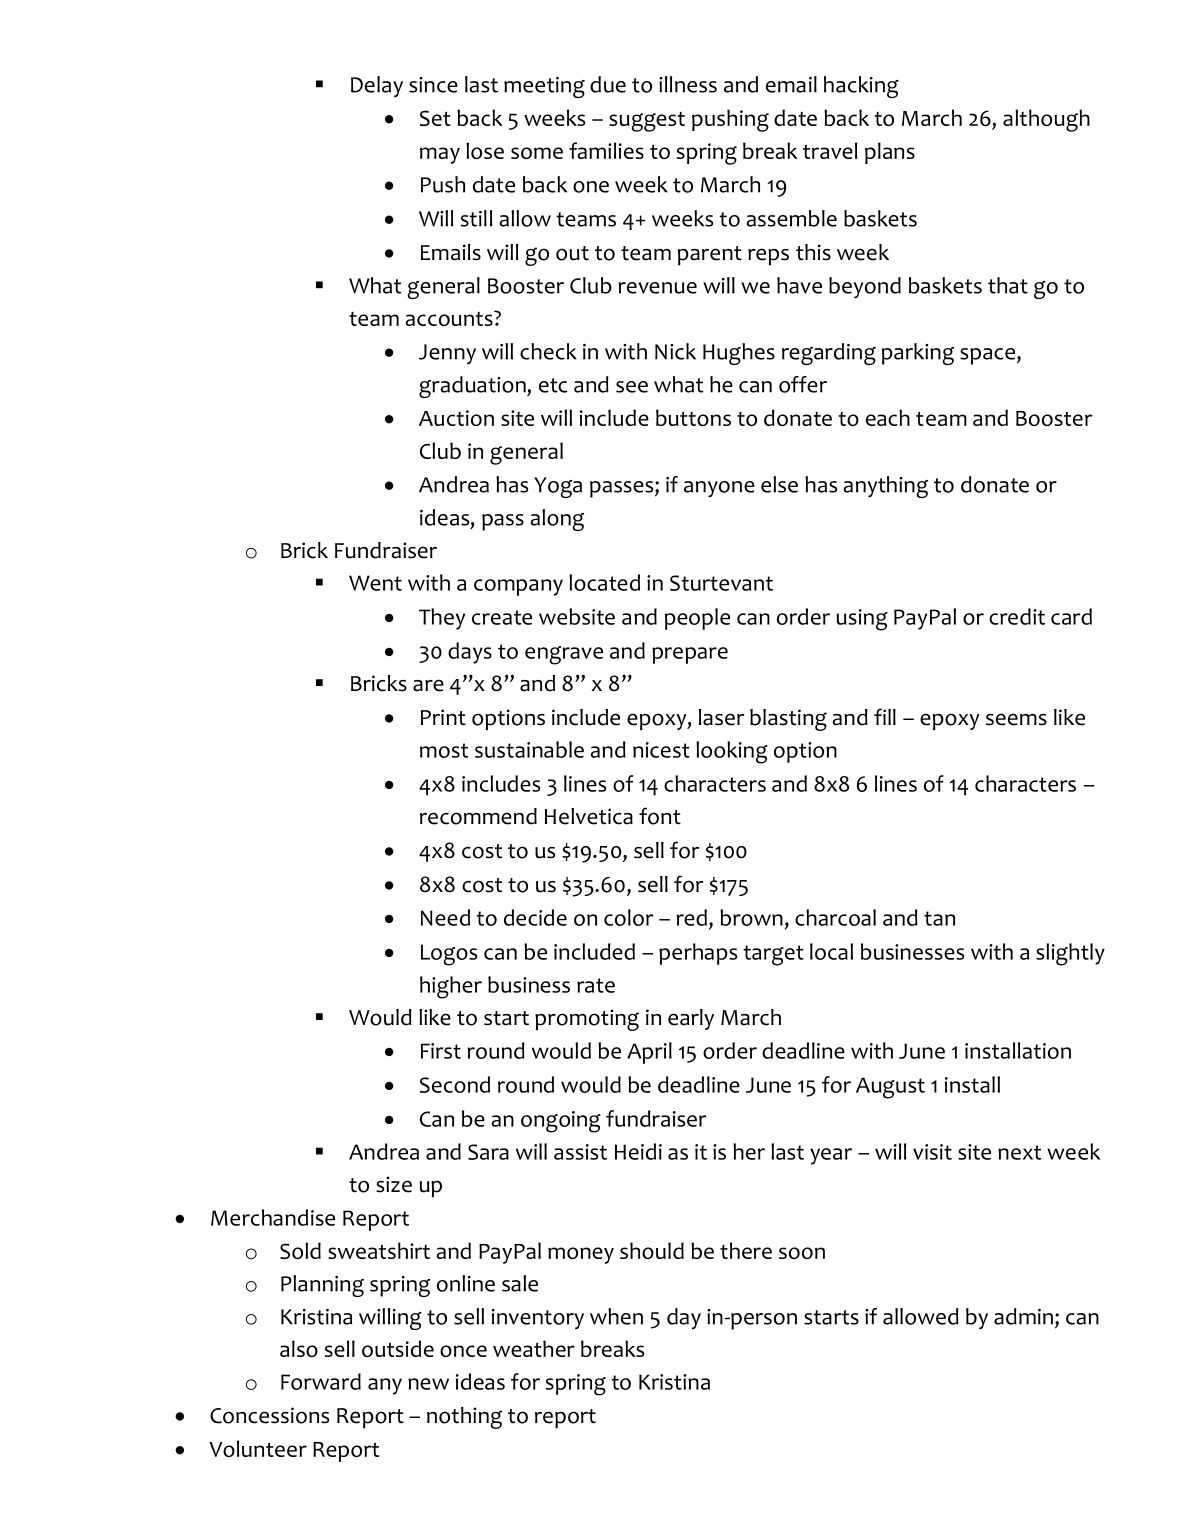 The image size is (1186, 1535). What do you see at coordinates (719, 489) in the screenshot?
I see `anyone` at bounding box center [719, 489].
